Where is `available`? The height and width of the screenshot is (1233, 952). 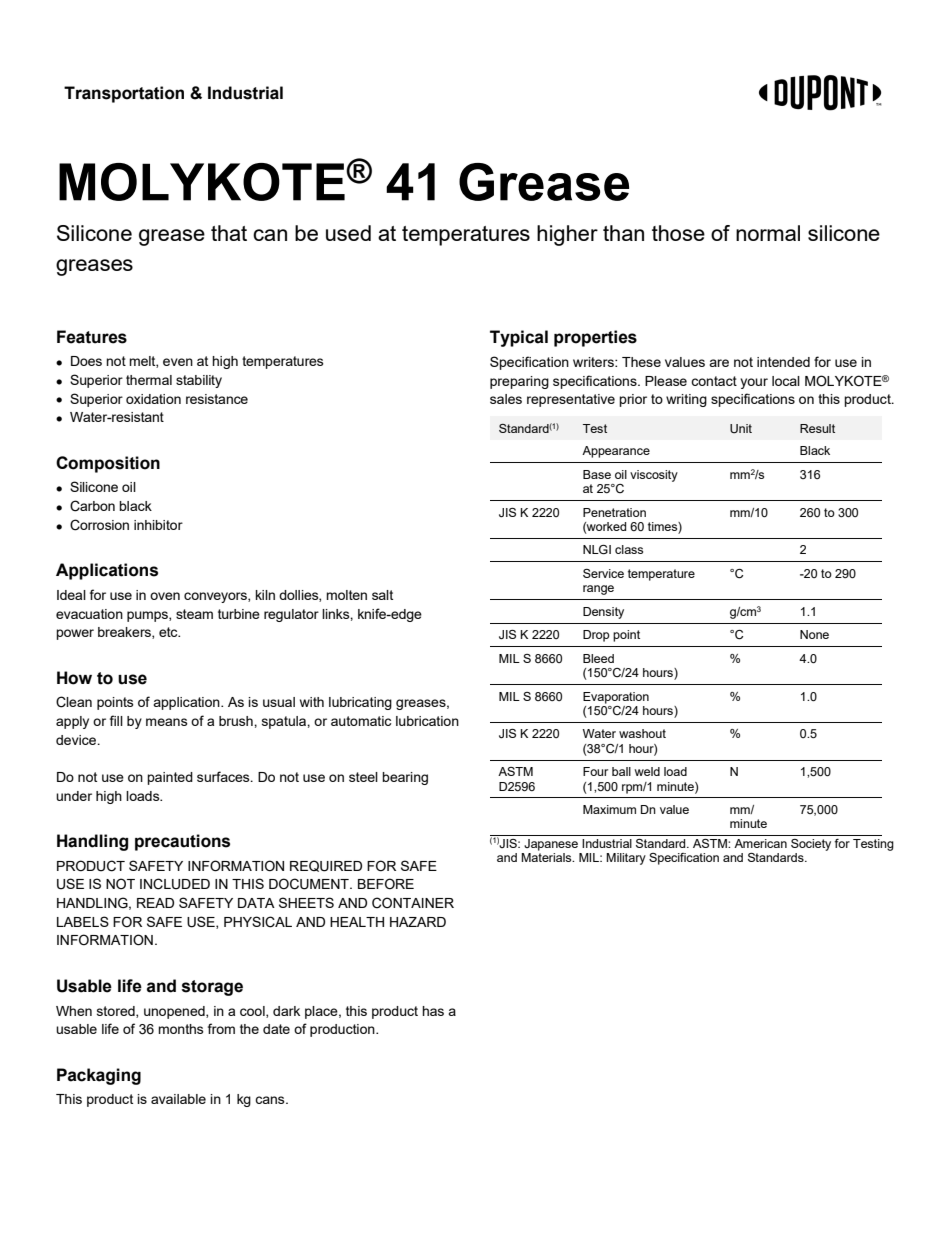
available is located at coordinates (178, 1099).
